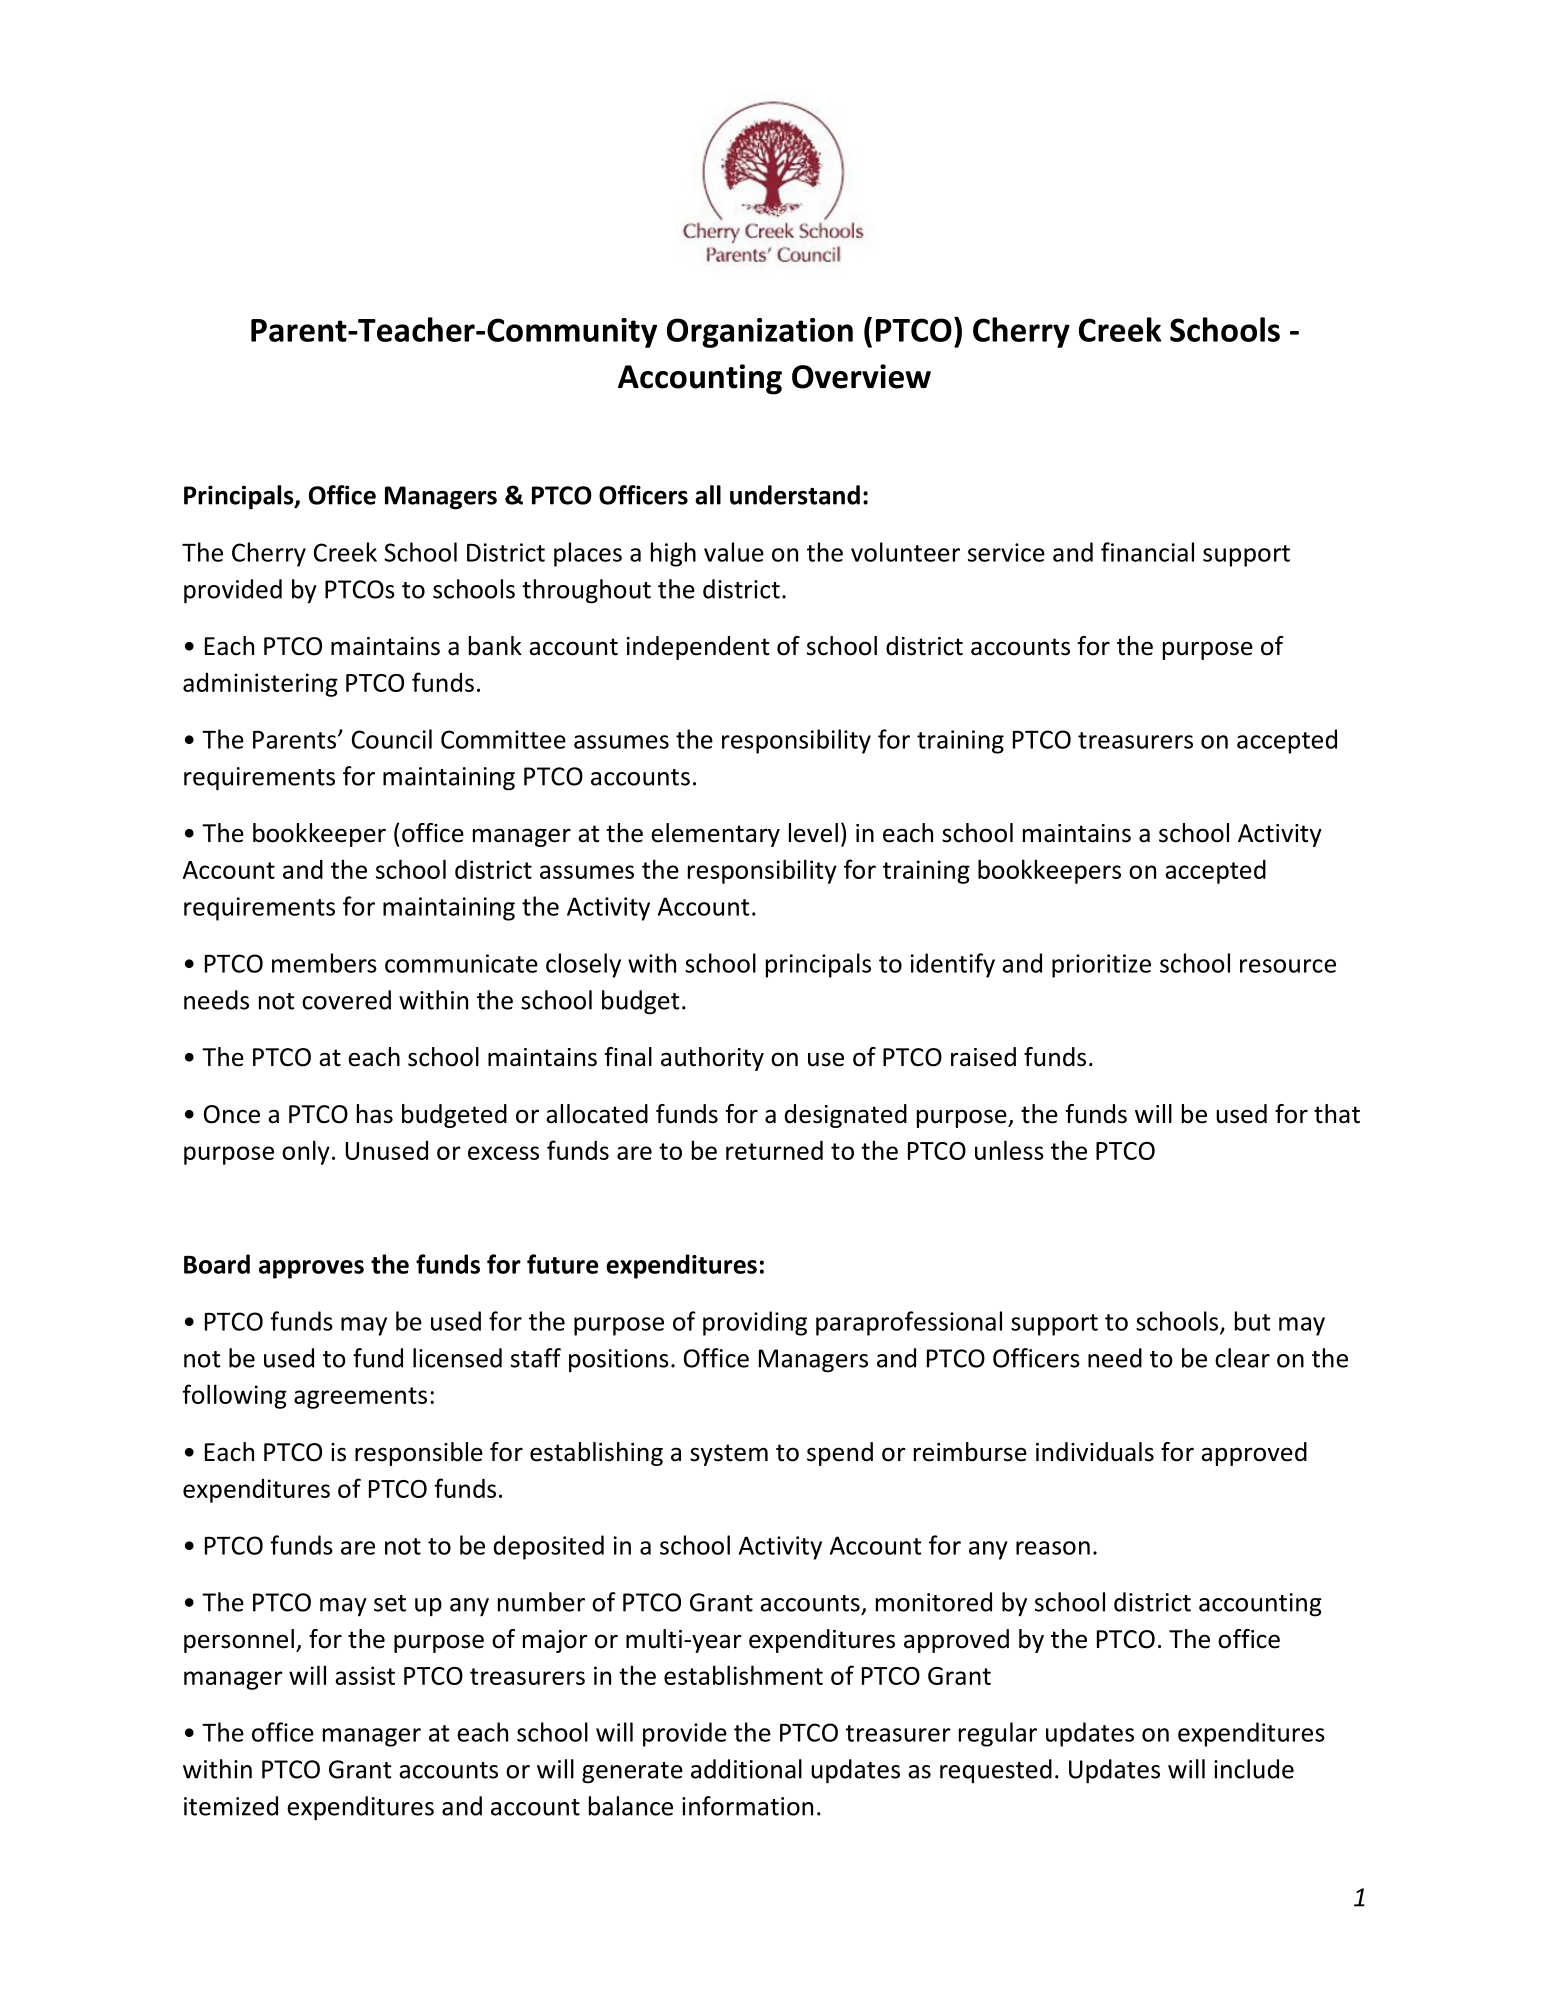 The height and width of the document is (2005, 1549). Describe the element at coordinates (360, 1398) in the document. I see `agreements` at that location.
